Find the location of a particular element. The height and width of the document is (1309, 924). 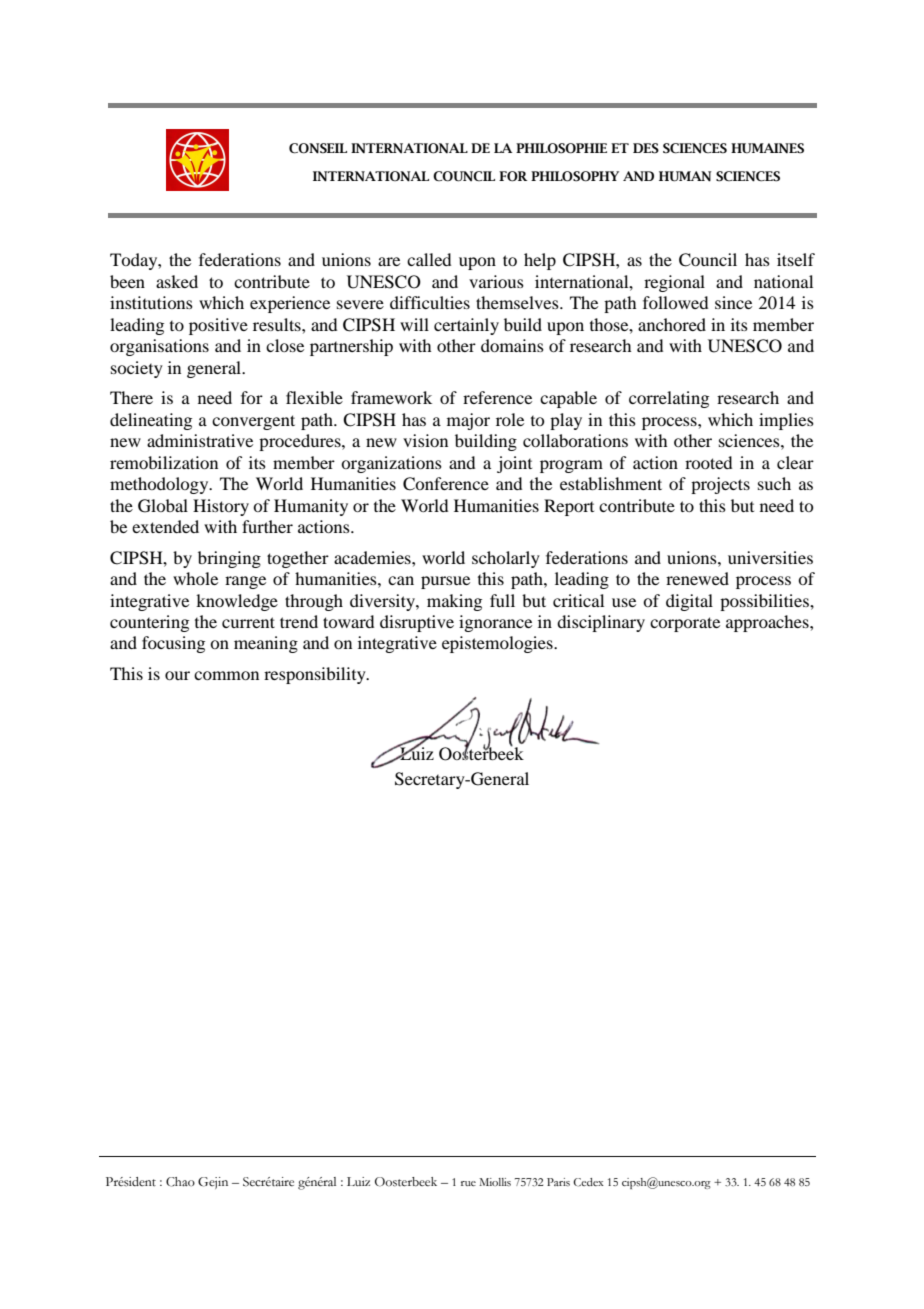

HUMAINES is located at coordinates (767, 148).
